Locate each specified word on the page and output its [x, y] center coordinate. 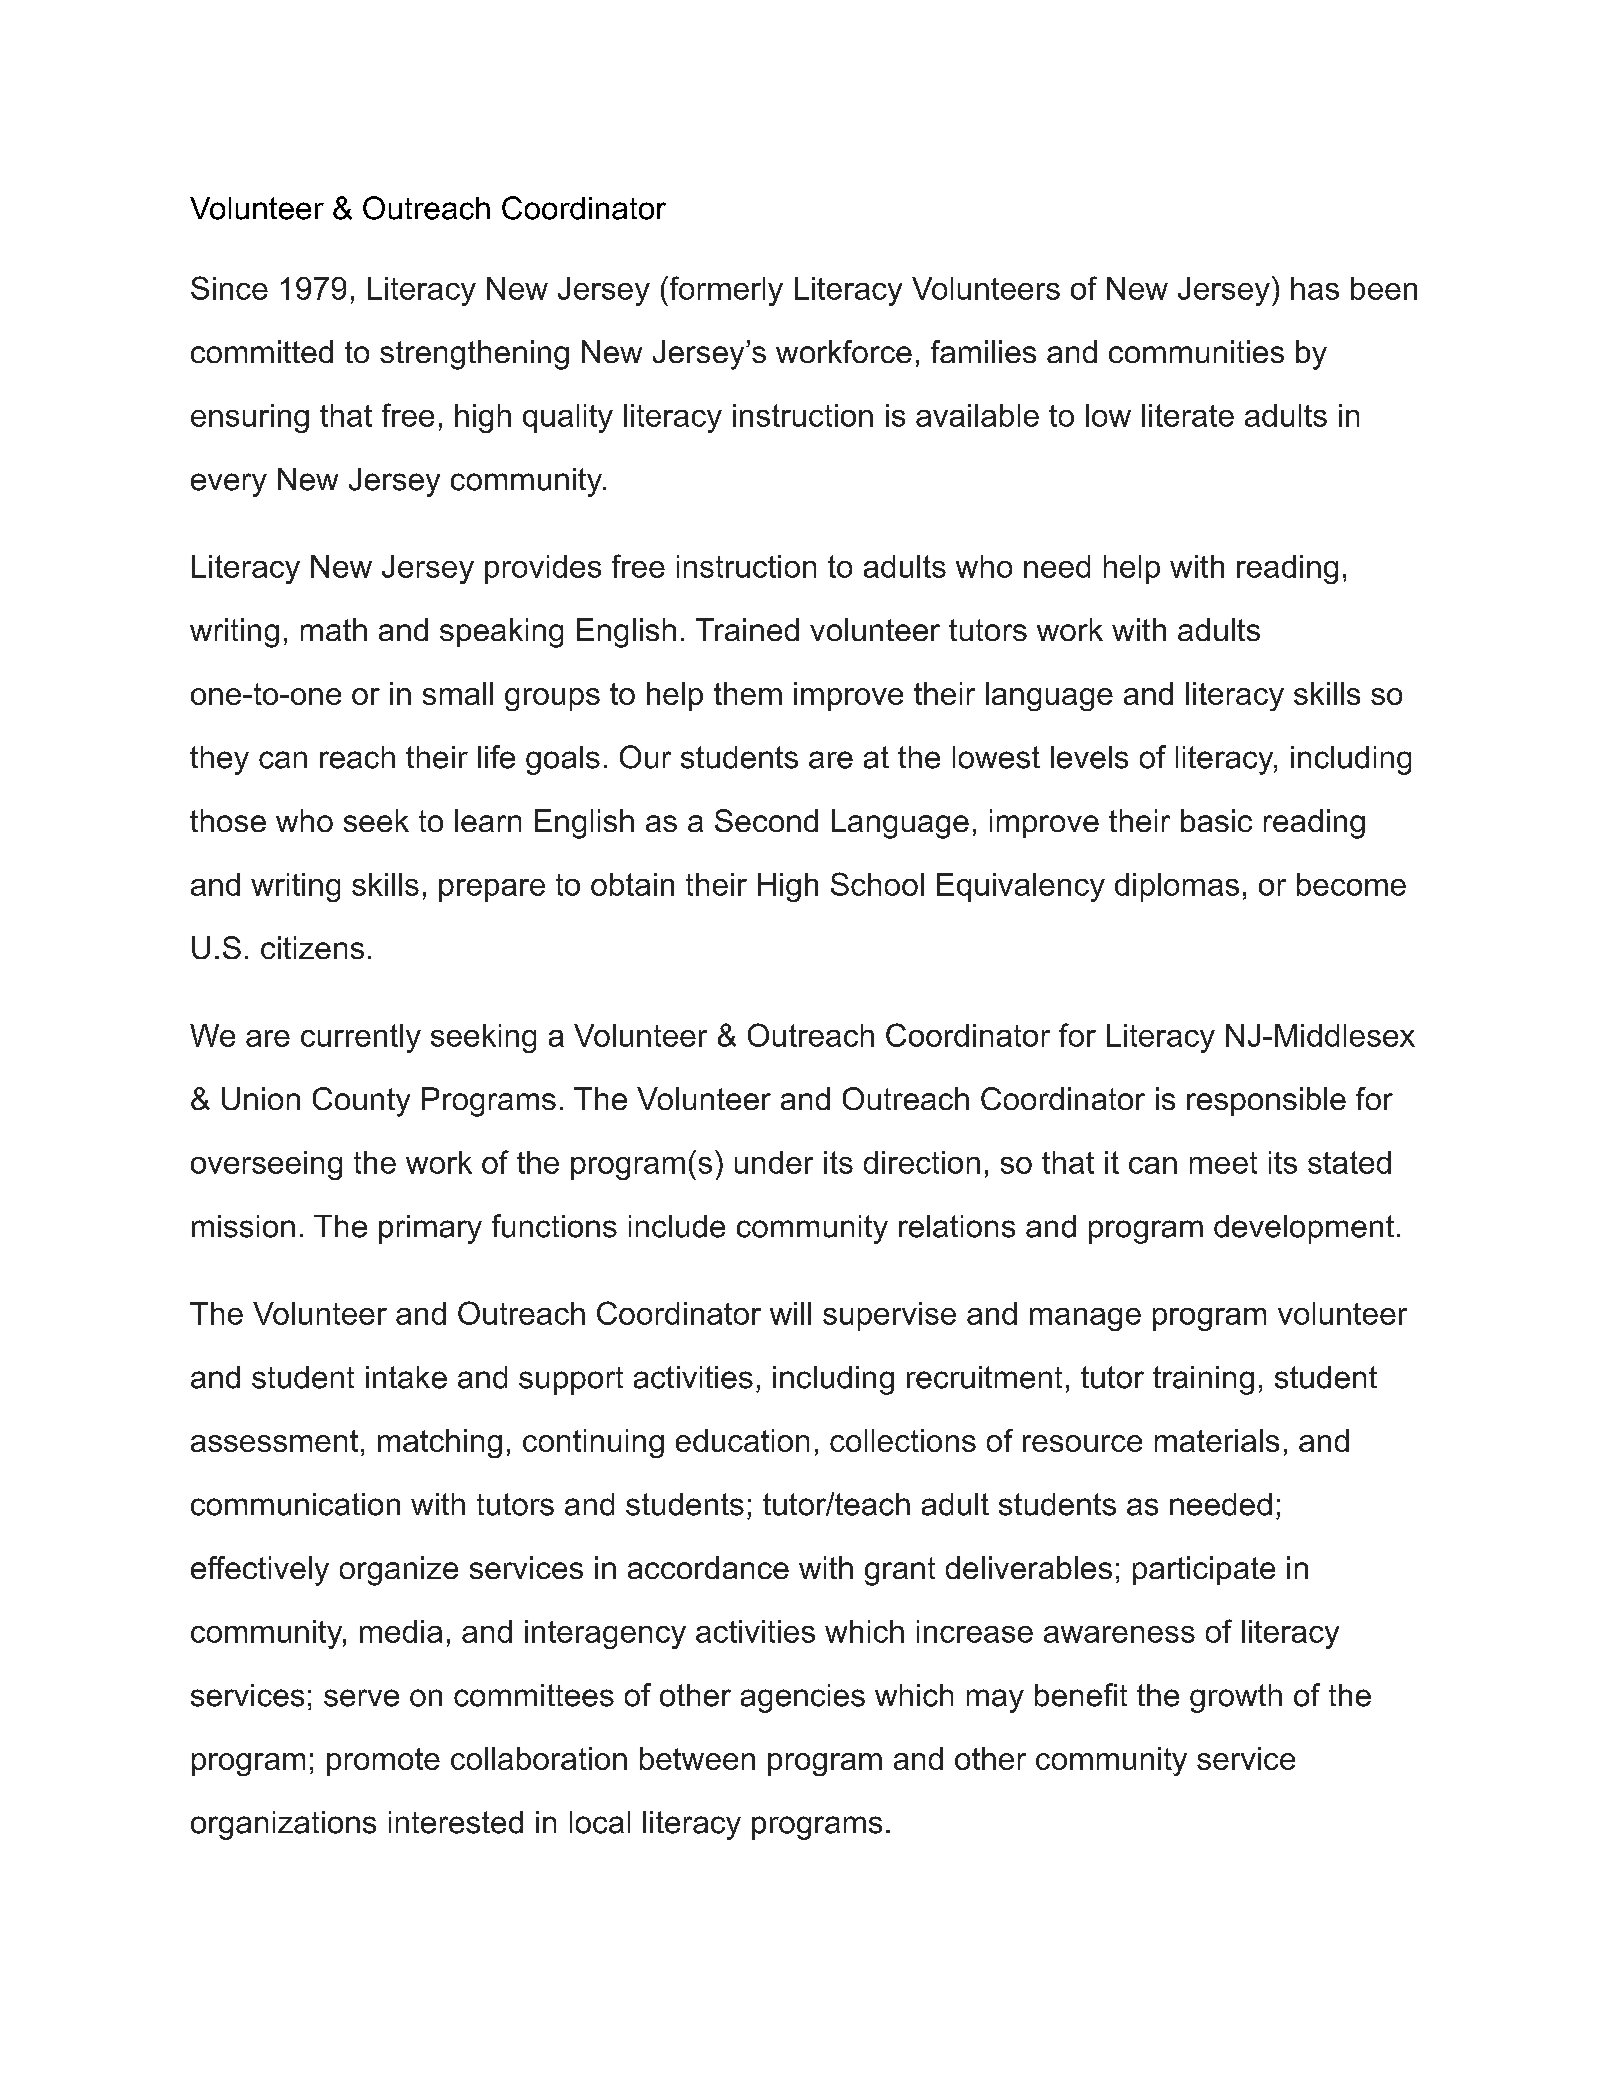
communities [1196, 351]
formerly [725, 291]
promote [383, 1762]
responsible [1266, 1101]
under [774, 1162]
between [697, 1758]
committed [262, 351]
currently [361, 1038]
